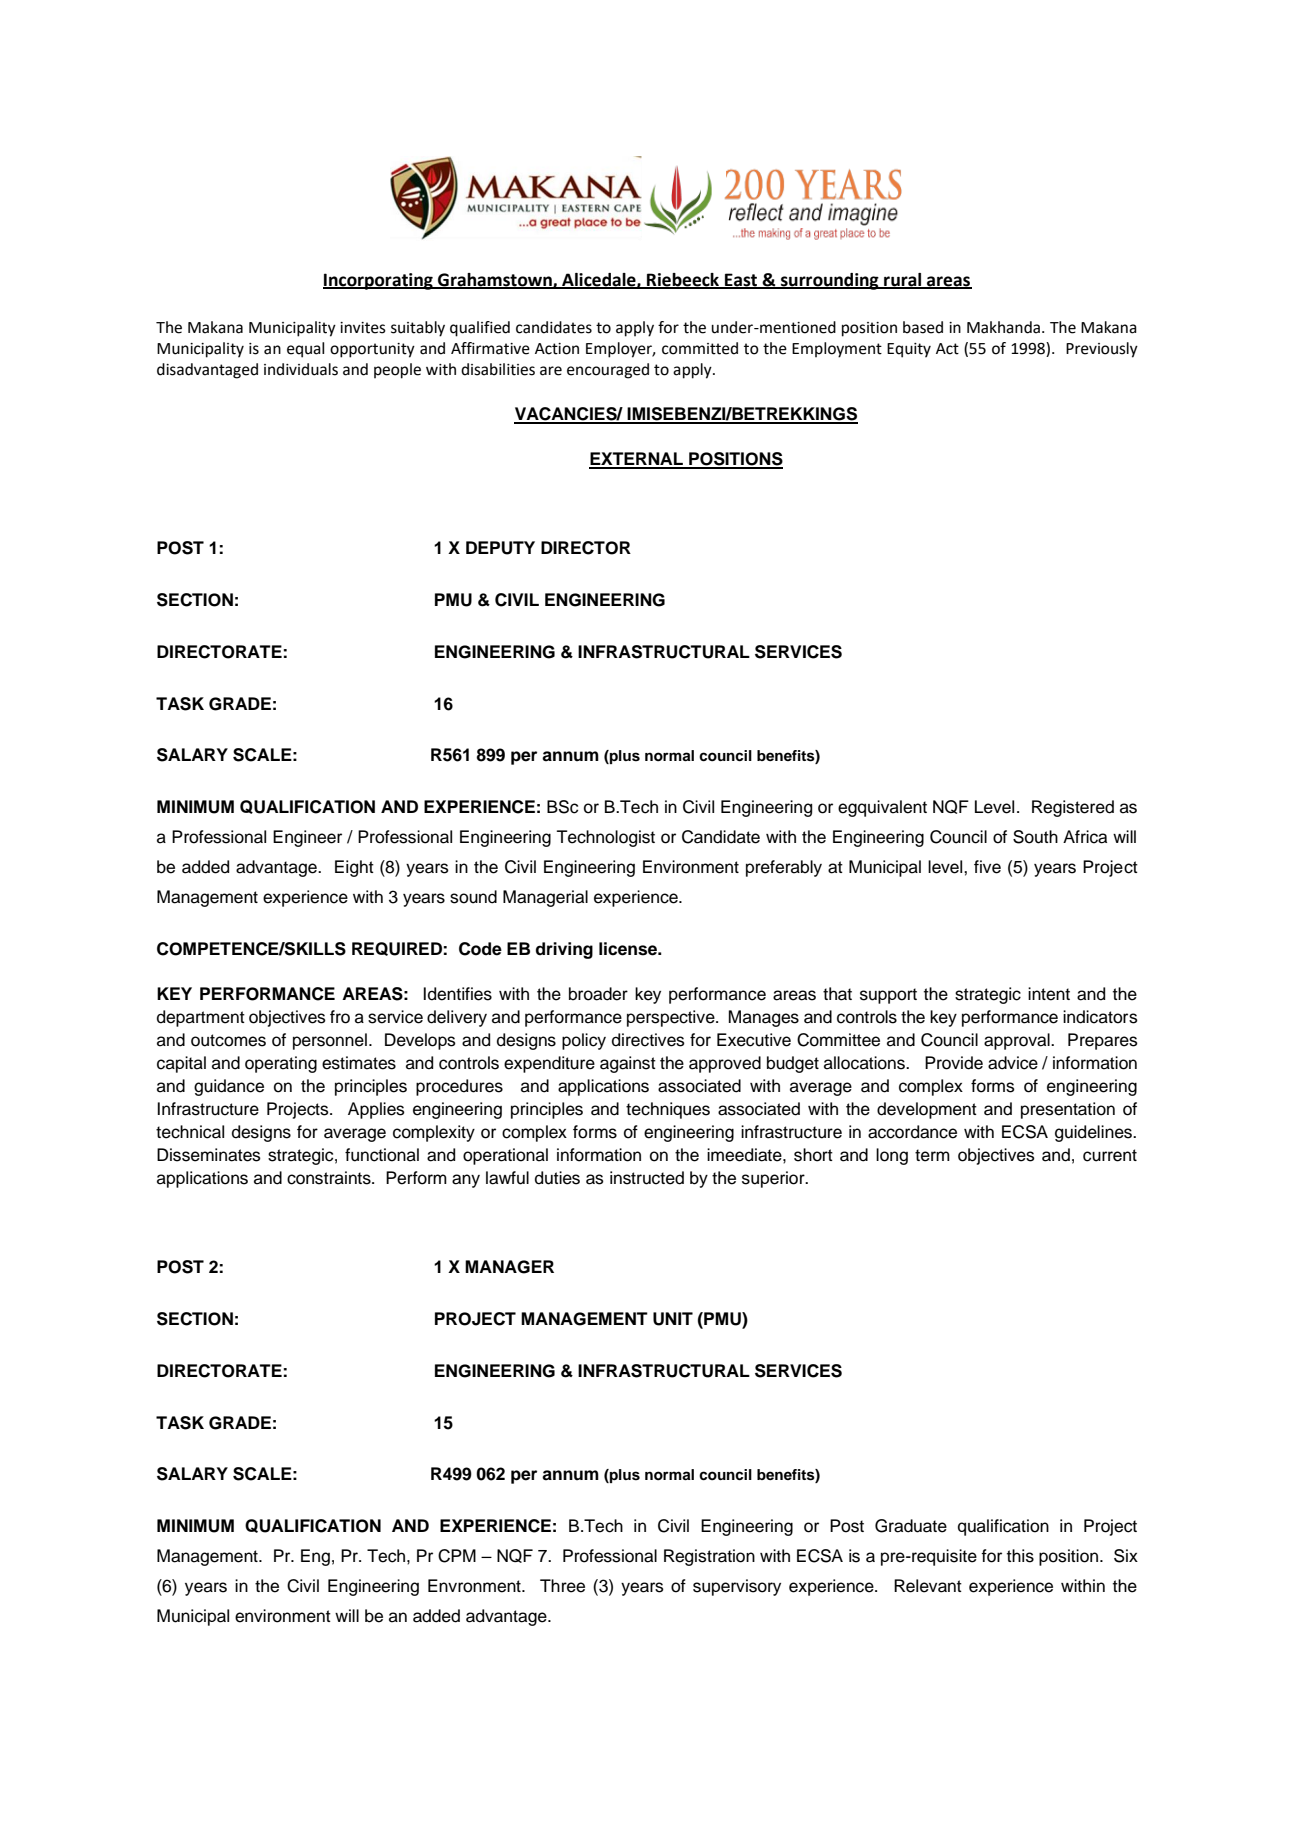  Describe the element at coordinates (305, 350) in the page. I see `equal` at that location.
